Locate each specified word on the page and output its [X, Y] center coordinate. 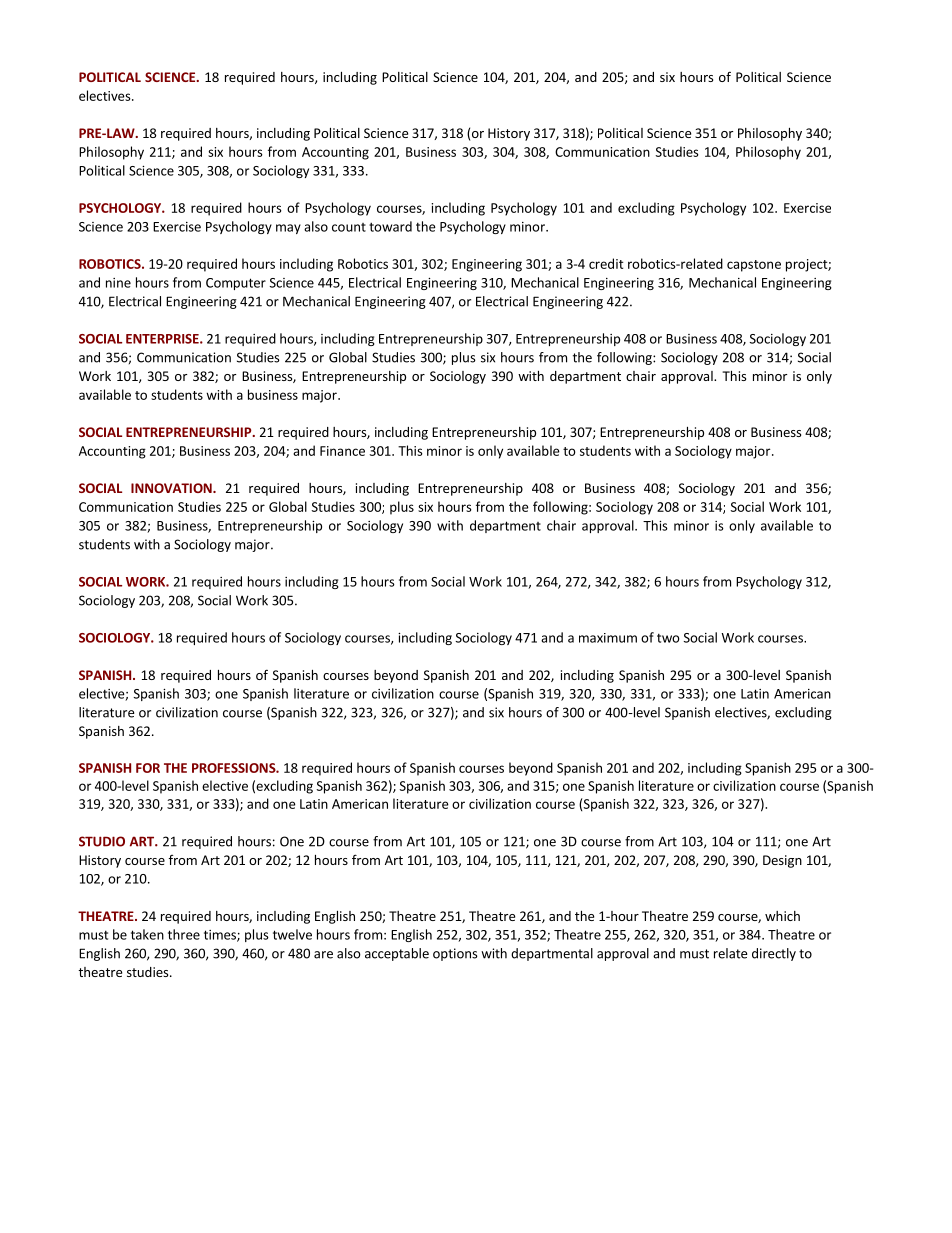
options [455, 954]
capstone [754, 266]
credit [606, 263]
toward [390, 226]
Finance [342, 451]
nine [118, 283]
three [184, 934]
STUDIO [102, 841]
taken [147, 934]
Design [782, 861]
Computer [236, 284]
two [668, 638]
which [782, 916]
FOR [148, 768]
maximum [608, 638]
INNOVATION [172, 488]
